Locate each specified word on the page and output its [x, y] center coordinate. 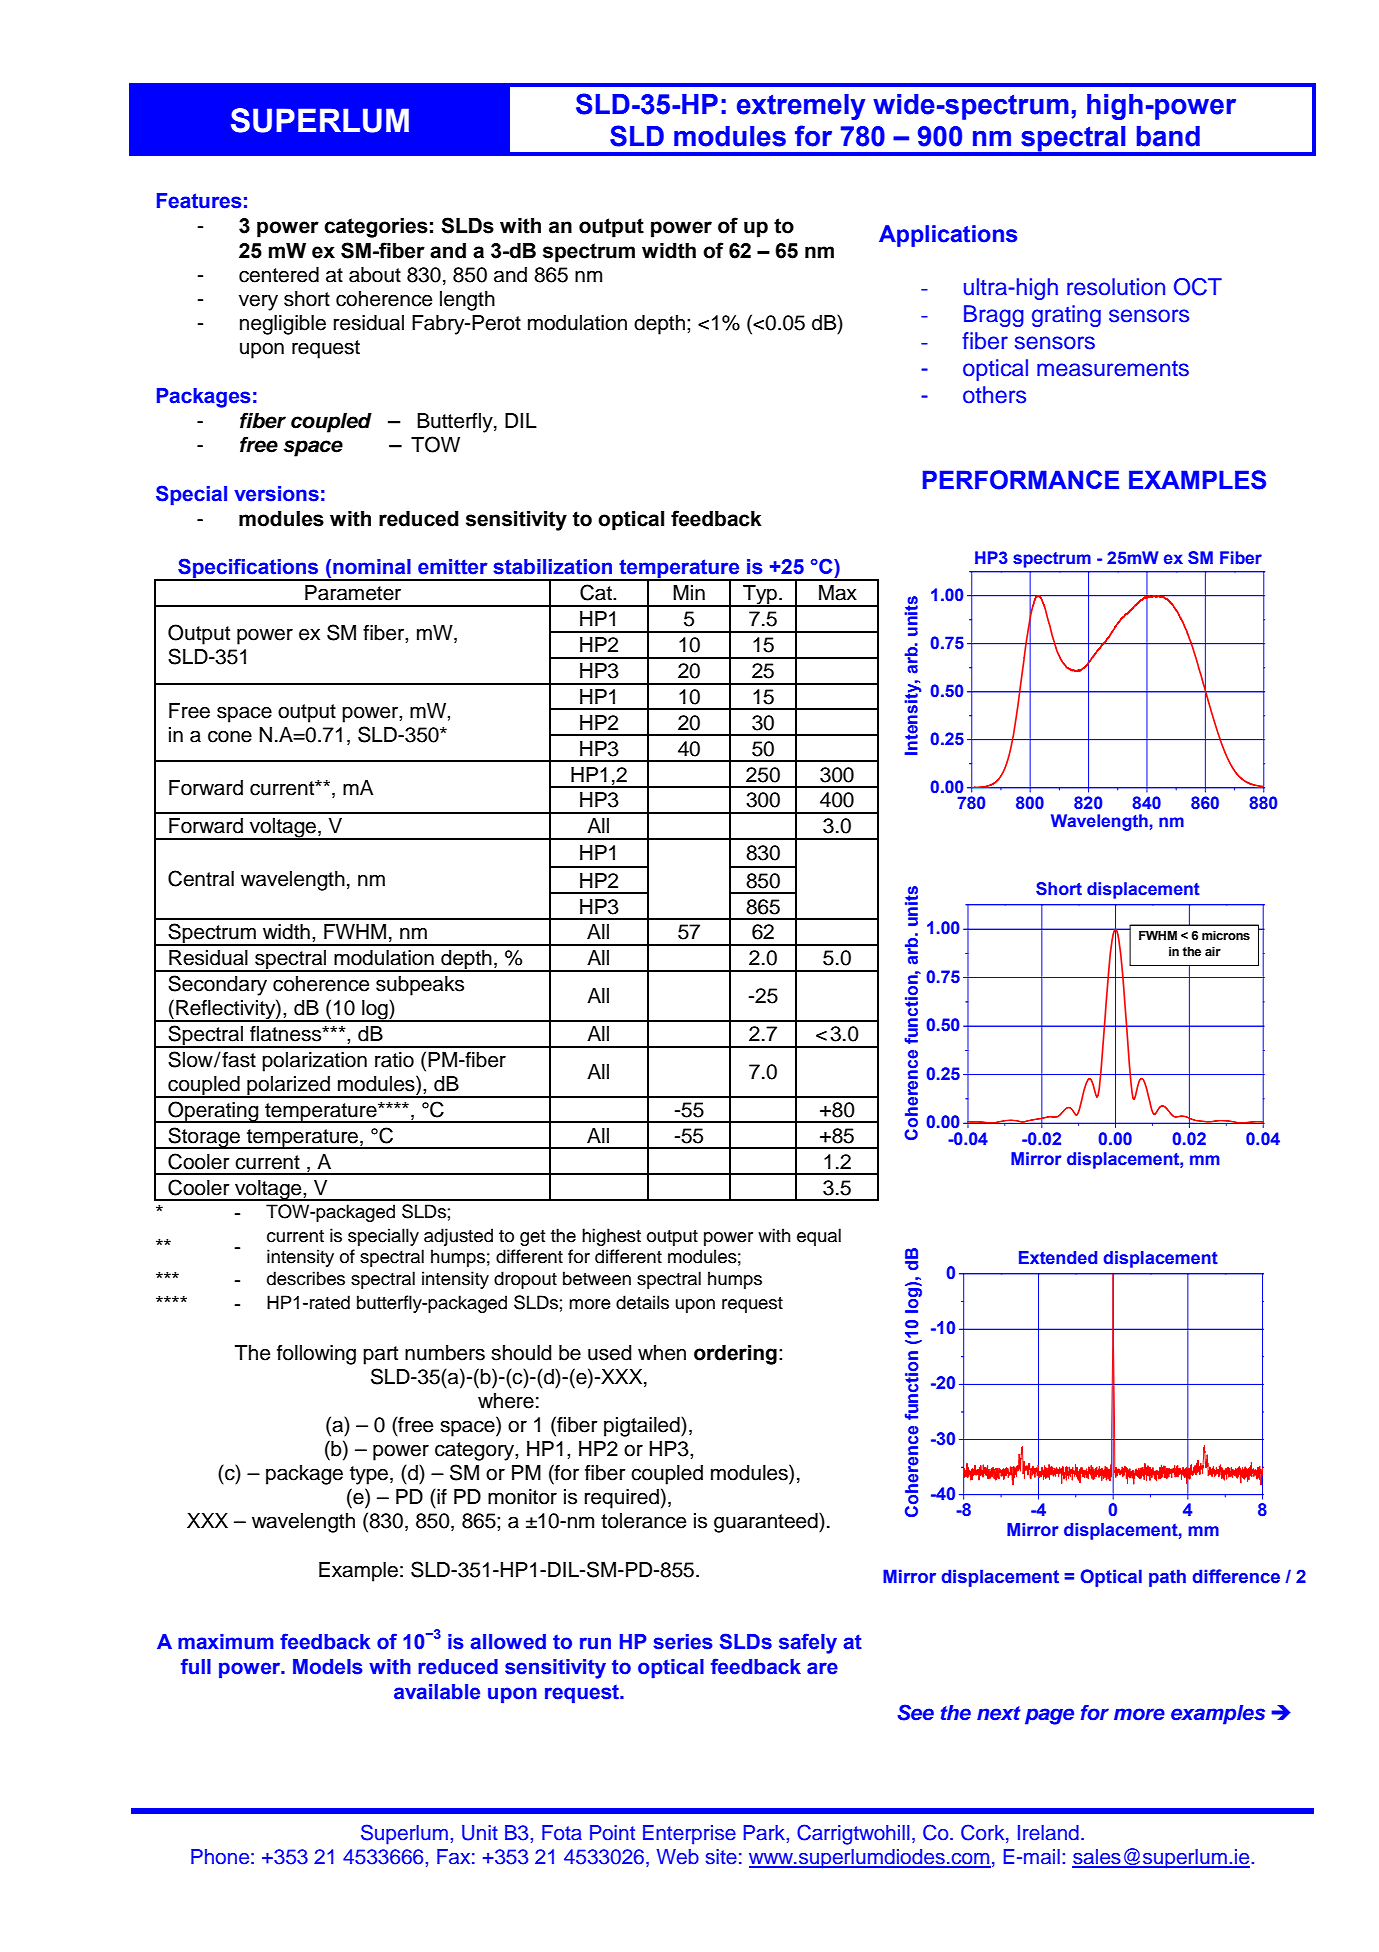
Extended [1058, 1258]
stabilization [552, 567]
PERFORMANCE [1021, 480]
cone [230, 736]
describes [306, 1278]
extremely [801, 107]
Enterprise [689, 1835]
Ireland [1048, 1833]
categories [376, 228]
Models [328, 1667]
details [642, 1302]
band [1168, 136]
